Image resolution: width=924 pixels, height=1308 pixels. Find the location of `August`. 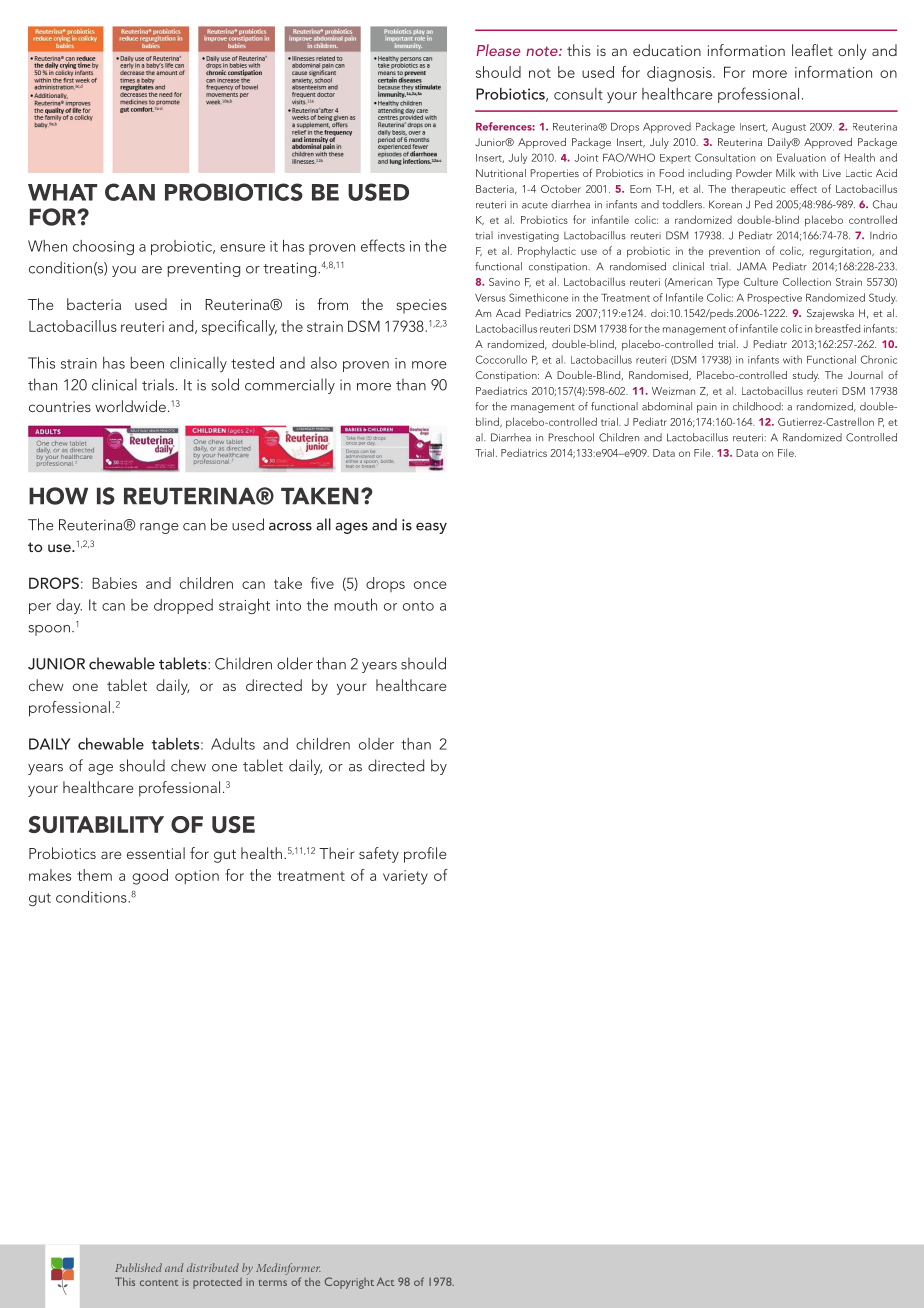

August is located at coordinates (789, 128).
